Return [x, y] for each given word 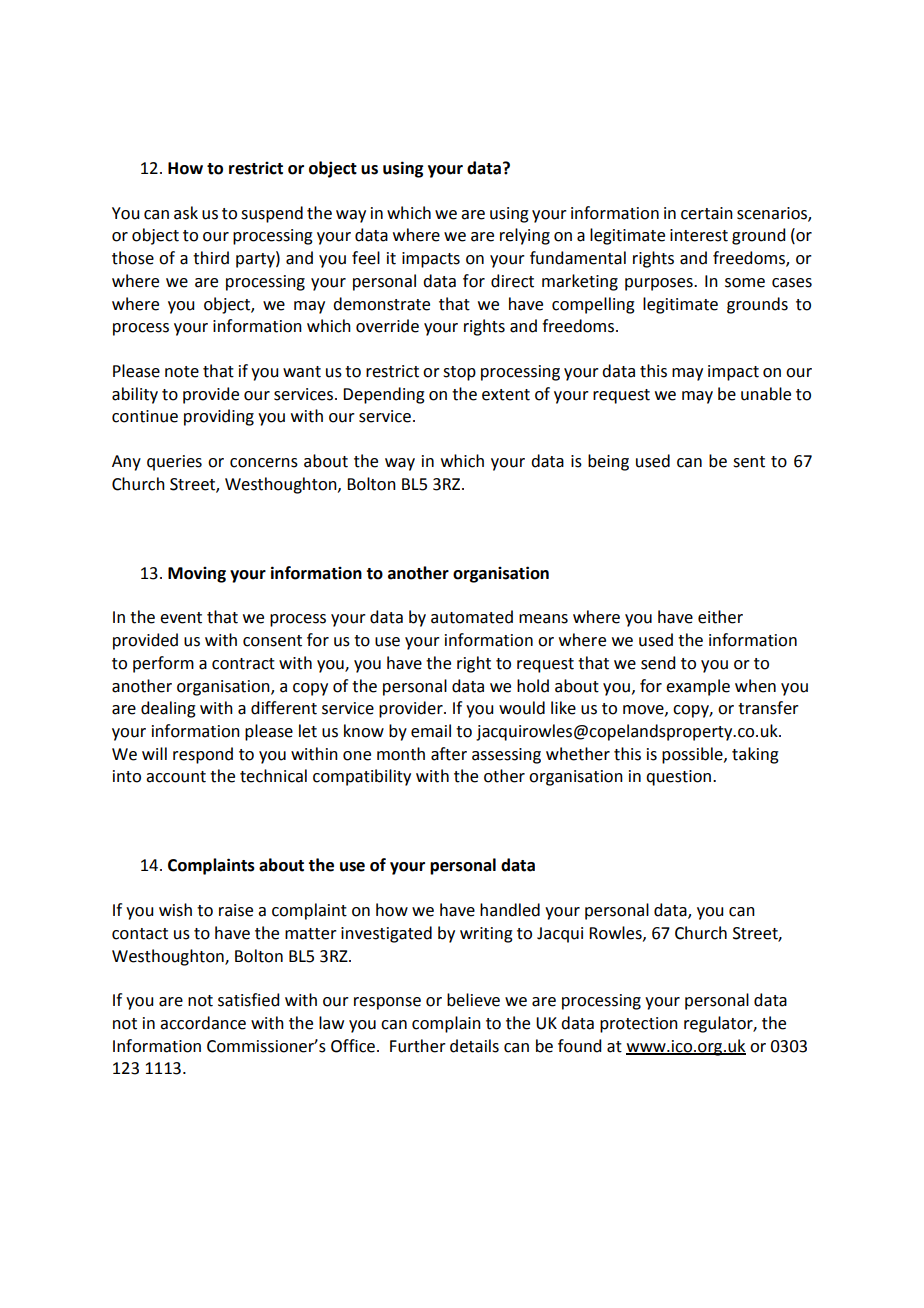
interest [699, 235]
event [181, 618]
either [720, 617]
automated [472, 617]
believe [473, 1000]
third [211, 258]
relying [525, 236]
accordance [203, 1023]
